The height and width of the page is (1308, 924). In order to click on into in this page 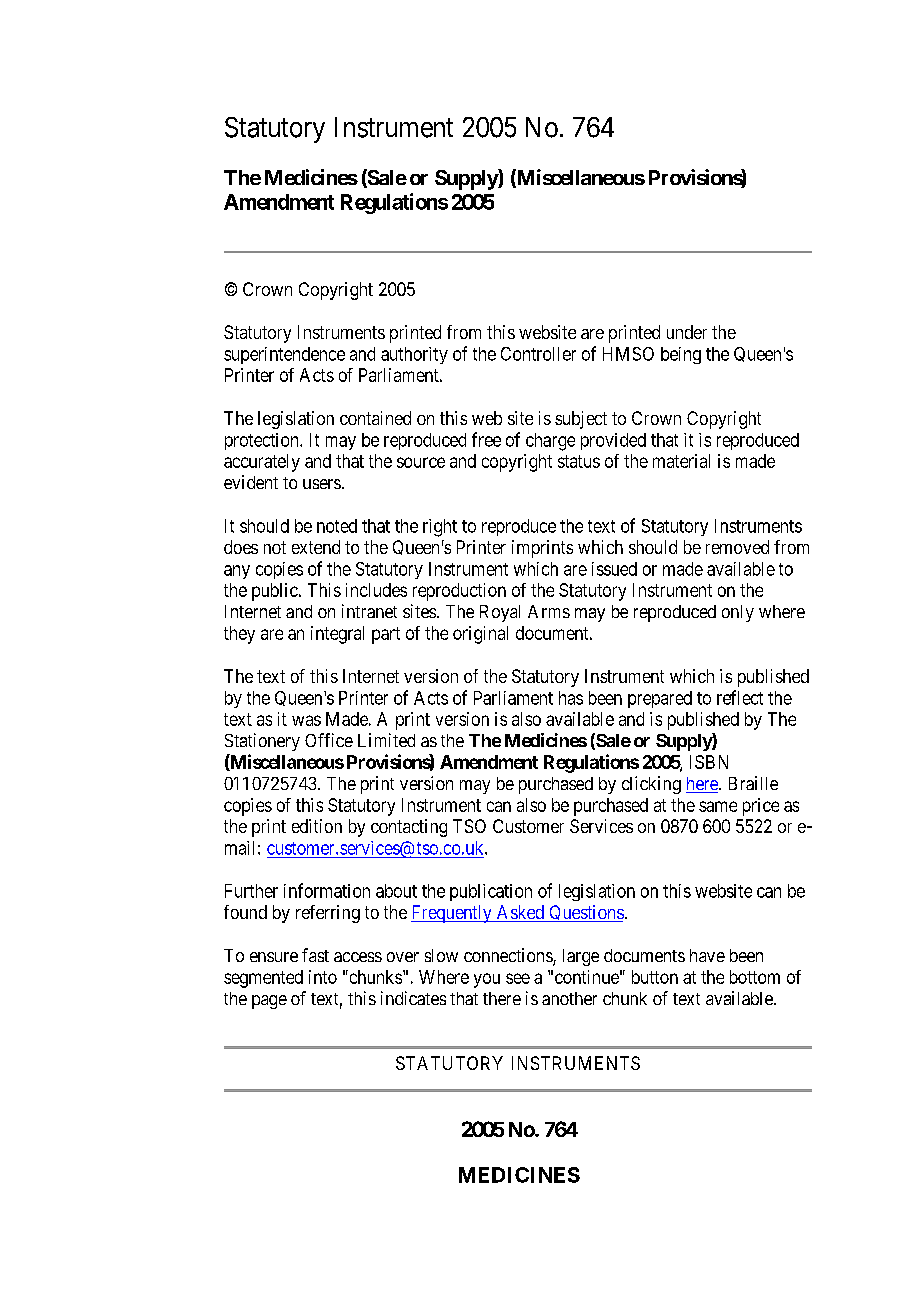, I will do `click(323, 977)`.
